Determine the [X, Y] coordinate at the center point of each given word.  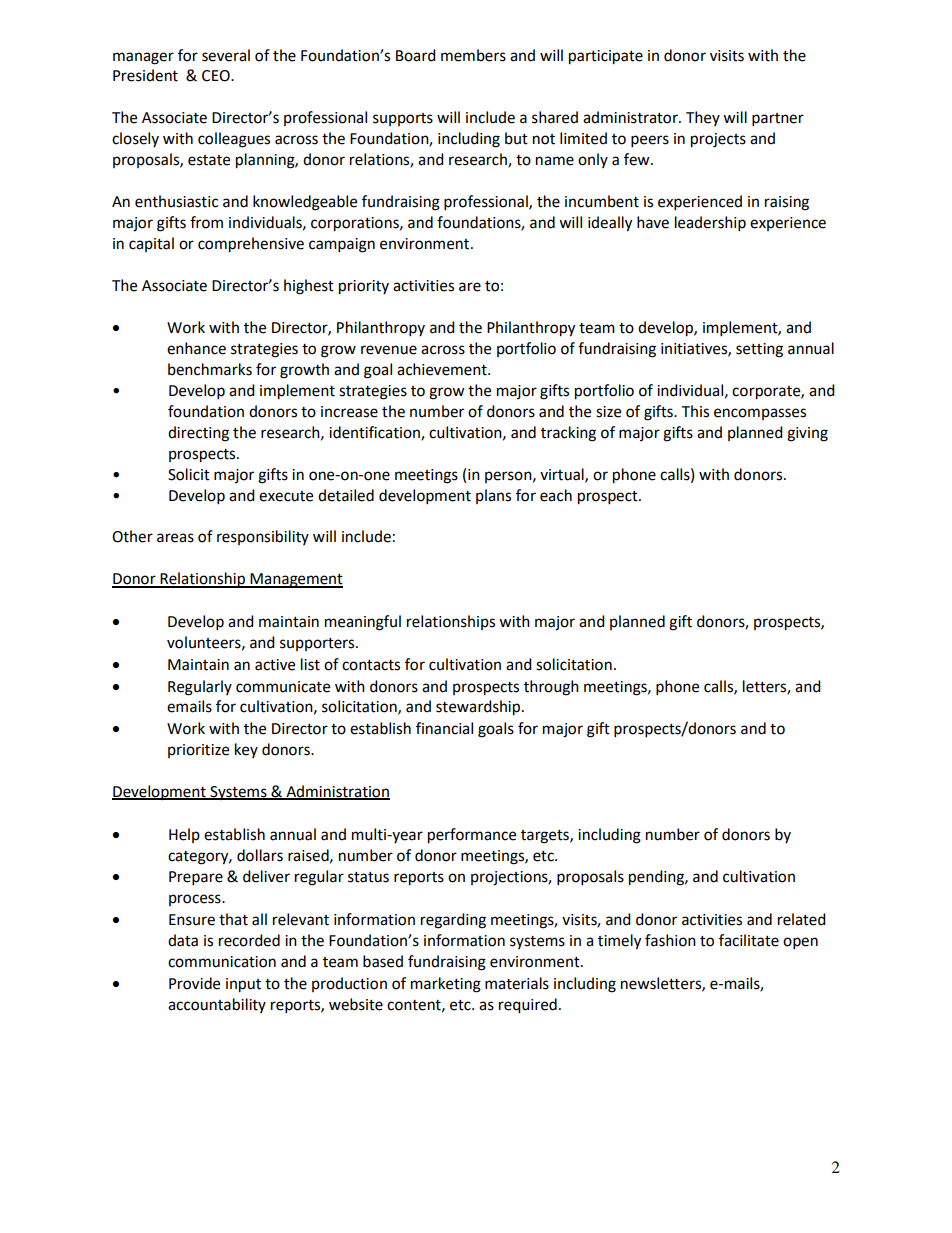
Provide [194, 983]
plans [493, 496]
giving [807, 434]
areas [175, 538]
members [473, 55]
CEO [217, 76]
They [703, 118]
